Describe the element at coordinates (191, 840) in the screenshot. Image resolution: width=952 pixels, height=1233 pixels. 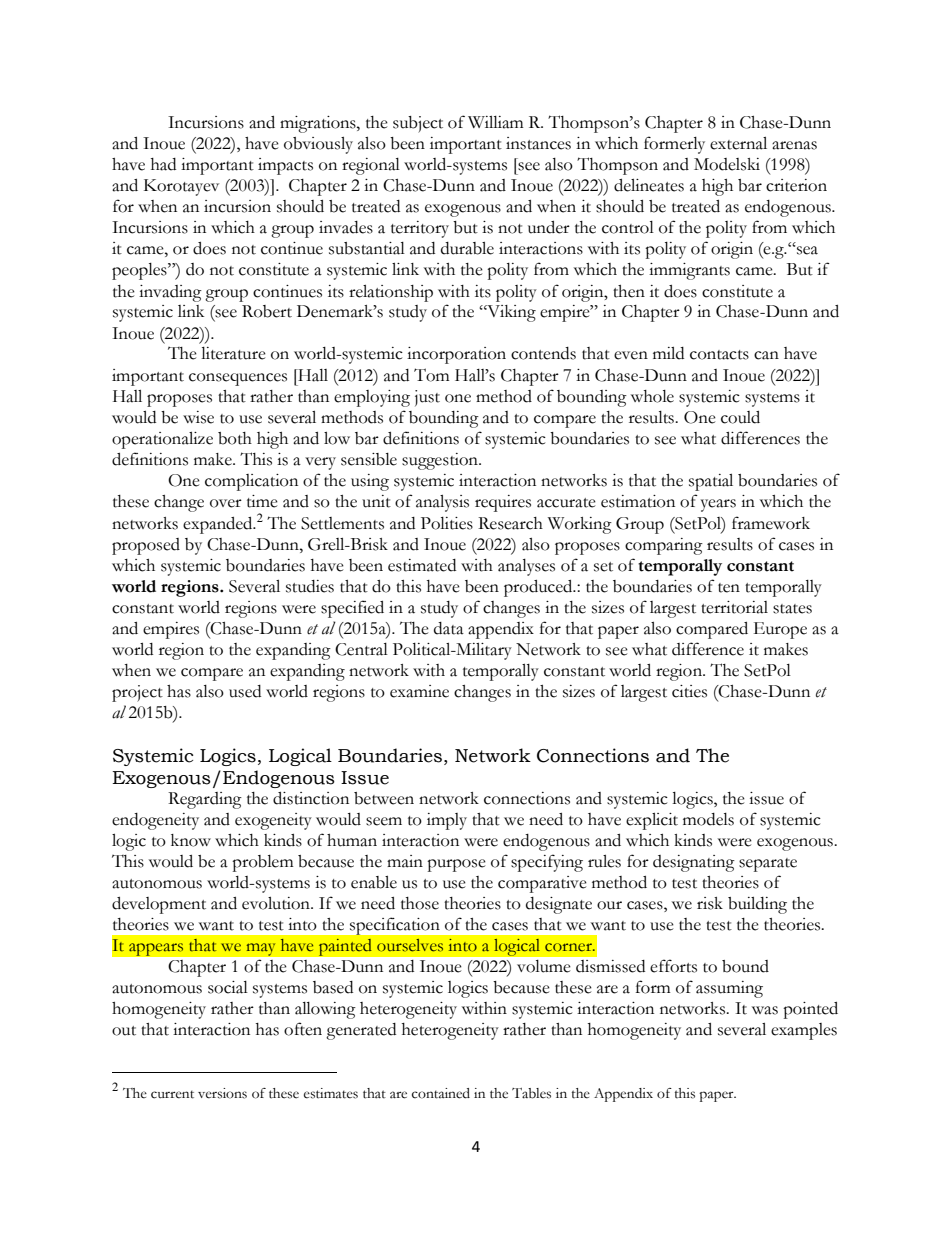
I see `know` at that location.
